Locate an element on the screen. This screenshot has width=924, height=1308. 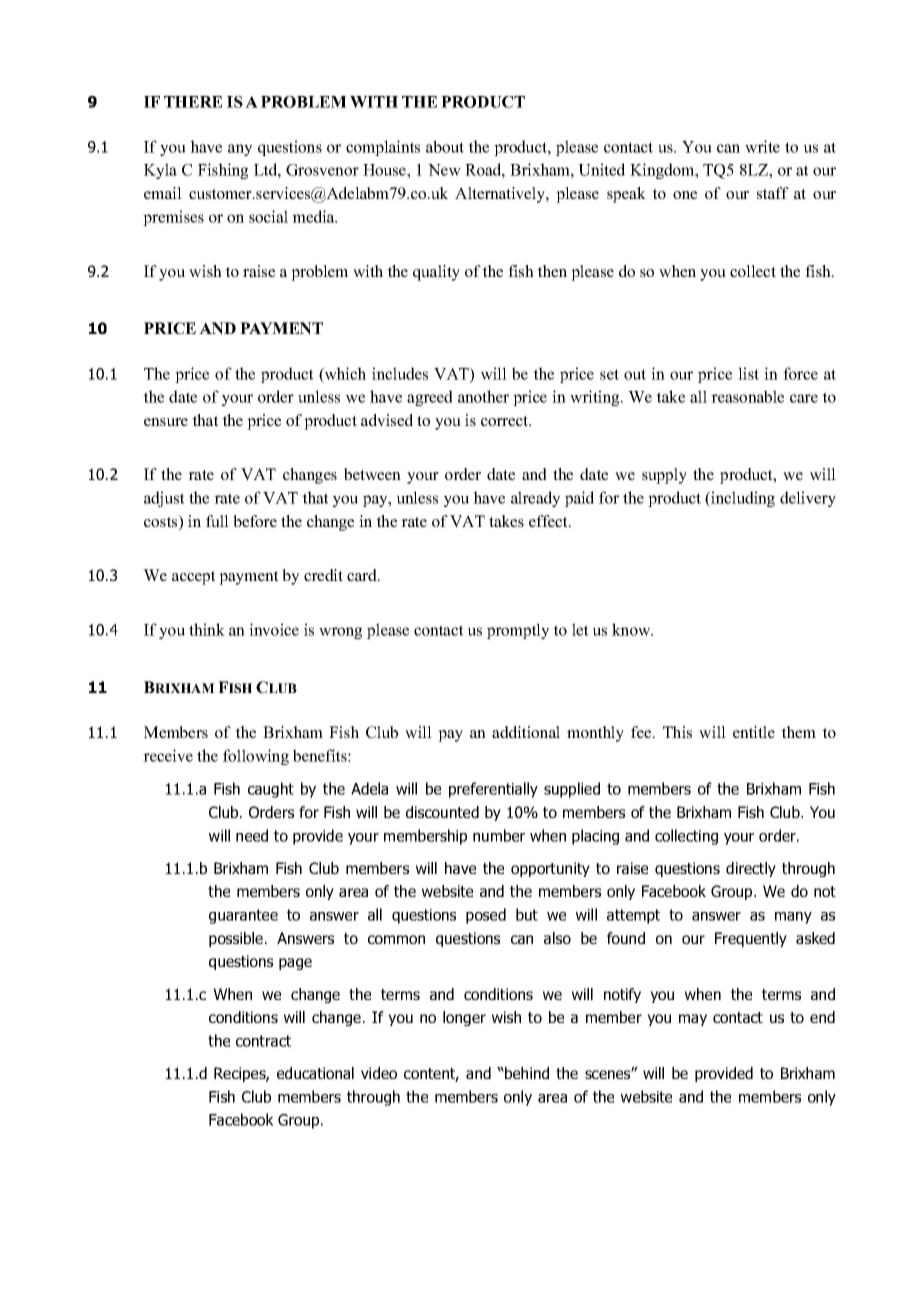
contract is located at coordinates (263, 1041).
